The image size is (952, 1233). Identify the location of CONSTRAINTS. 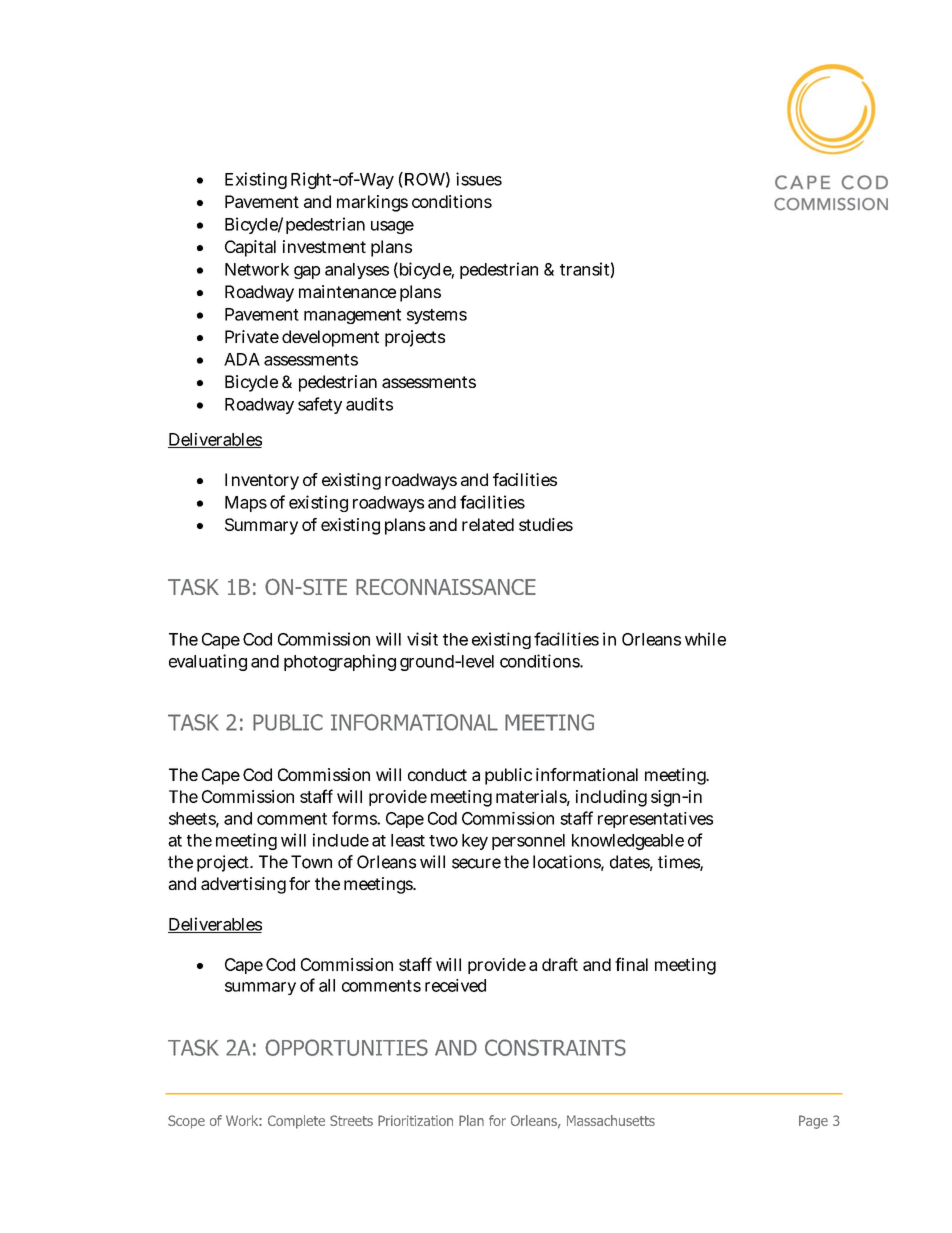
(555, 1047).
